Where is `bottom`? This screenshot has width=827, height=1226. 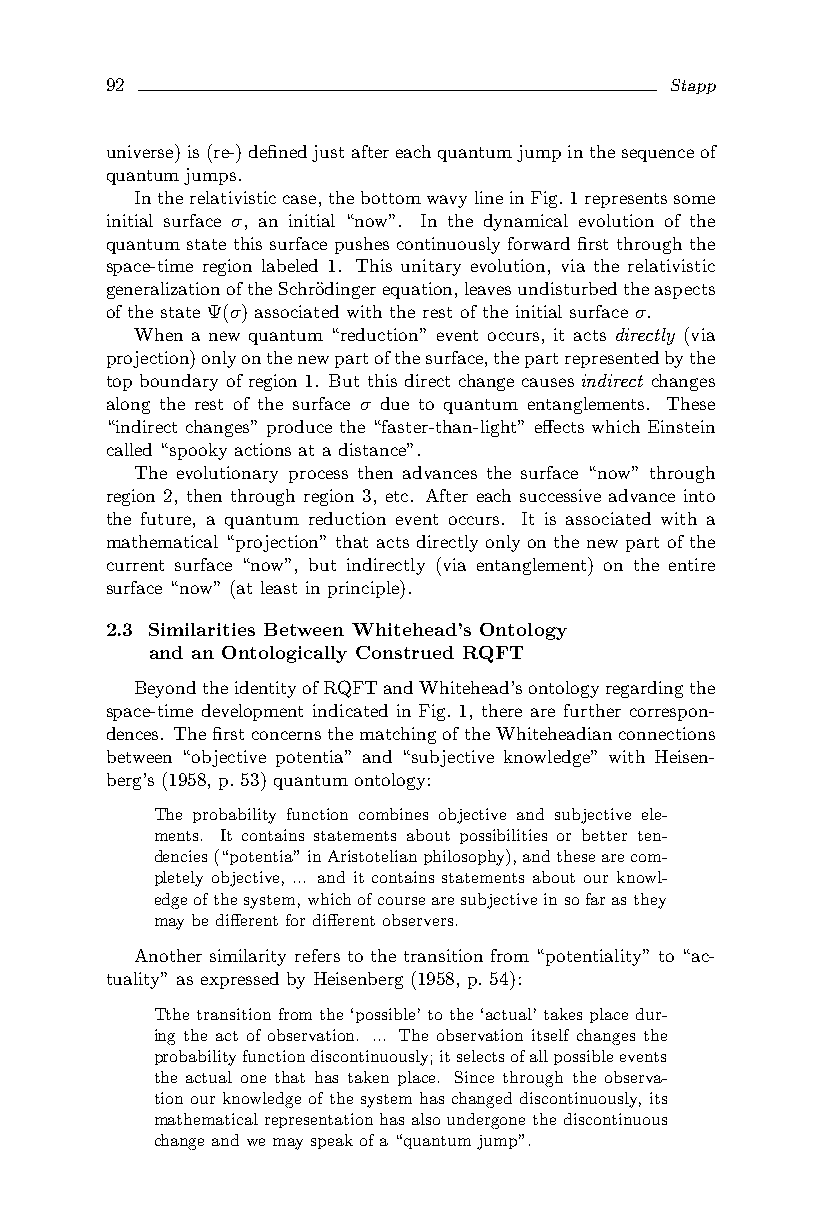
bottom is located at coordinates (391, 197).
